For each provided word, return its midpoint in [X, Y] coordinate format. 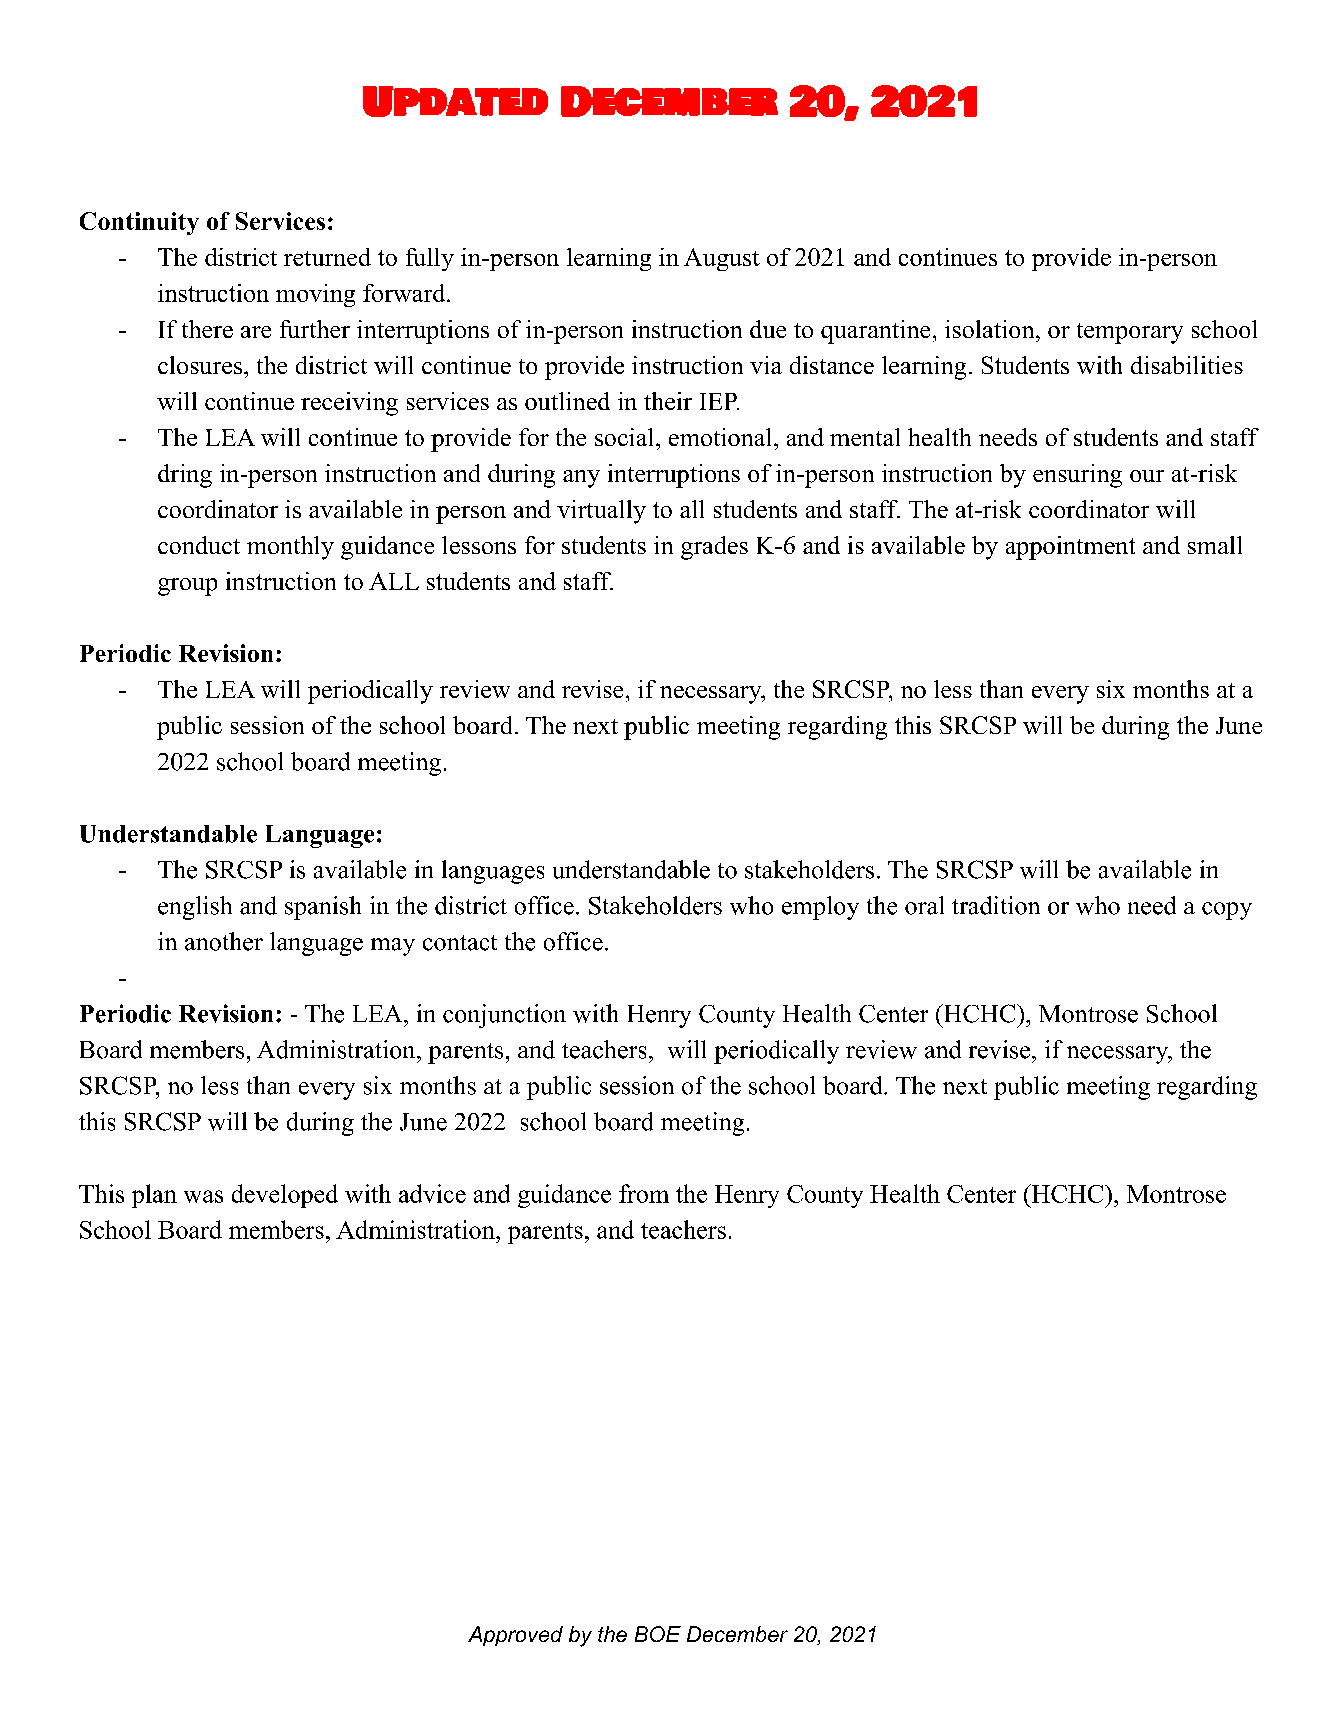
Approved [515, 1636]
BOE [658, 1634]
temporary [1130, 333]
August [722, 259]
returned [327, 257]
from [644, 1193]
